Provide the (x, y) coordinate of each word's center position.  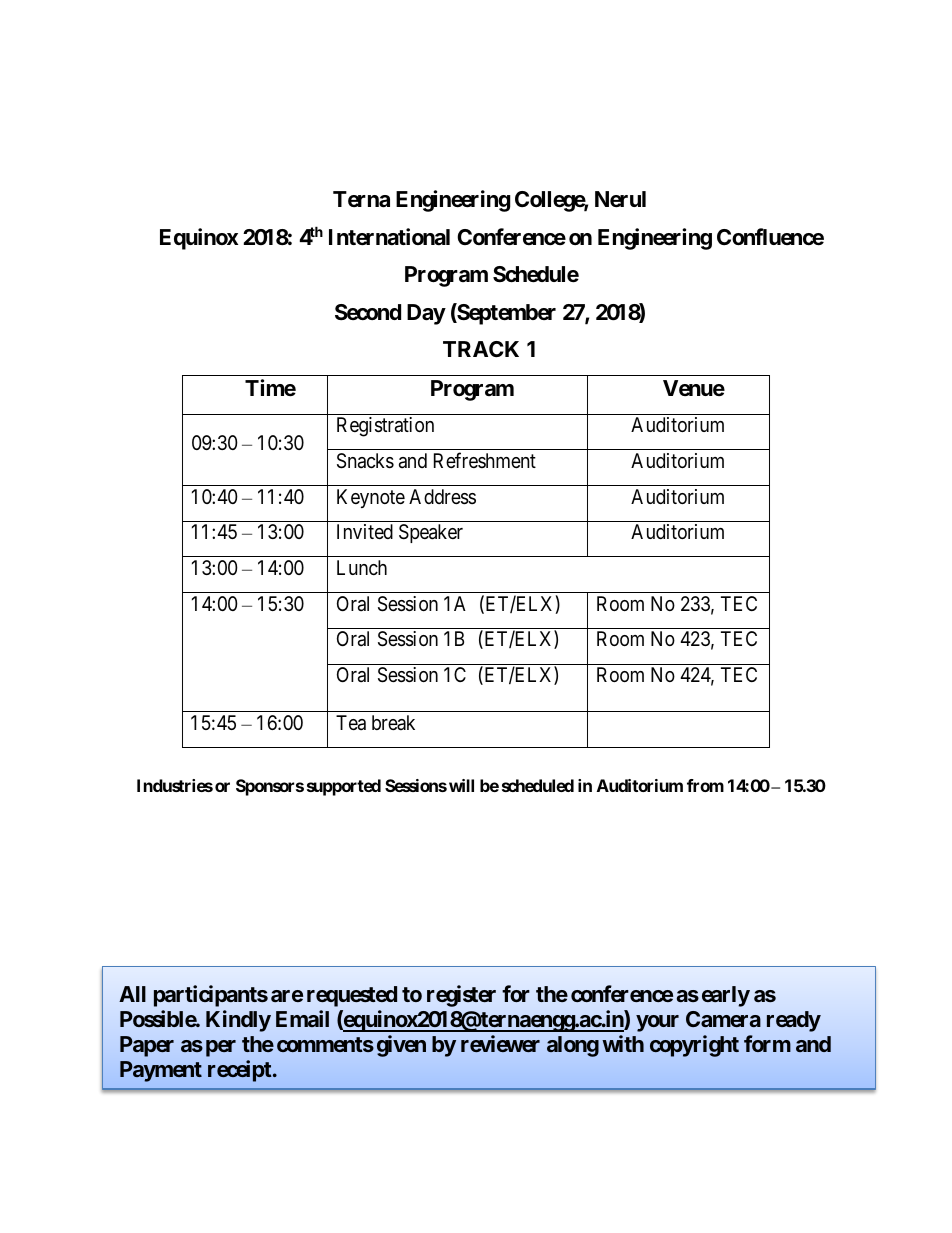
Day (426, 314)
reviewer (500, 1043)
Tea (351, 723)
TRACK (481, 349)
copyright (694, 1046)
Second (368, 312)
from (705, 785)
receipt (240, 1071)
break (393, 722)
